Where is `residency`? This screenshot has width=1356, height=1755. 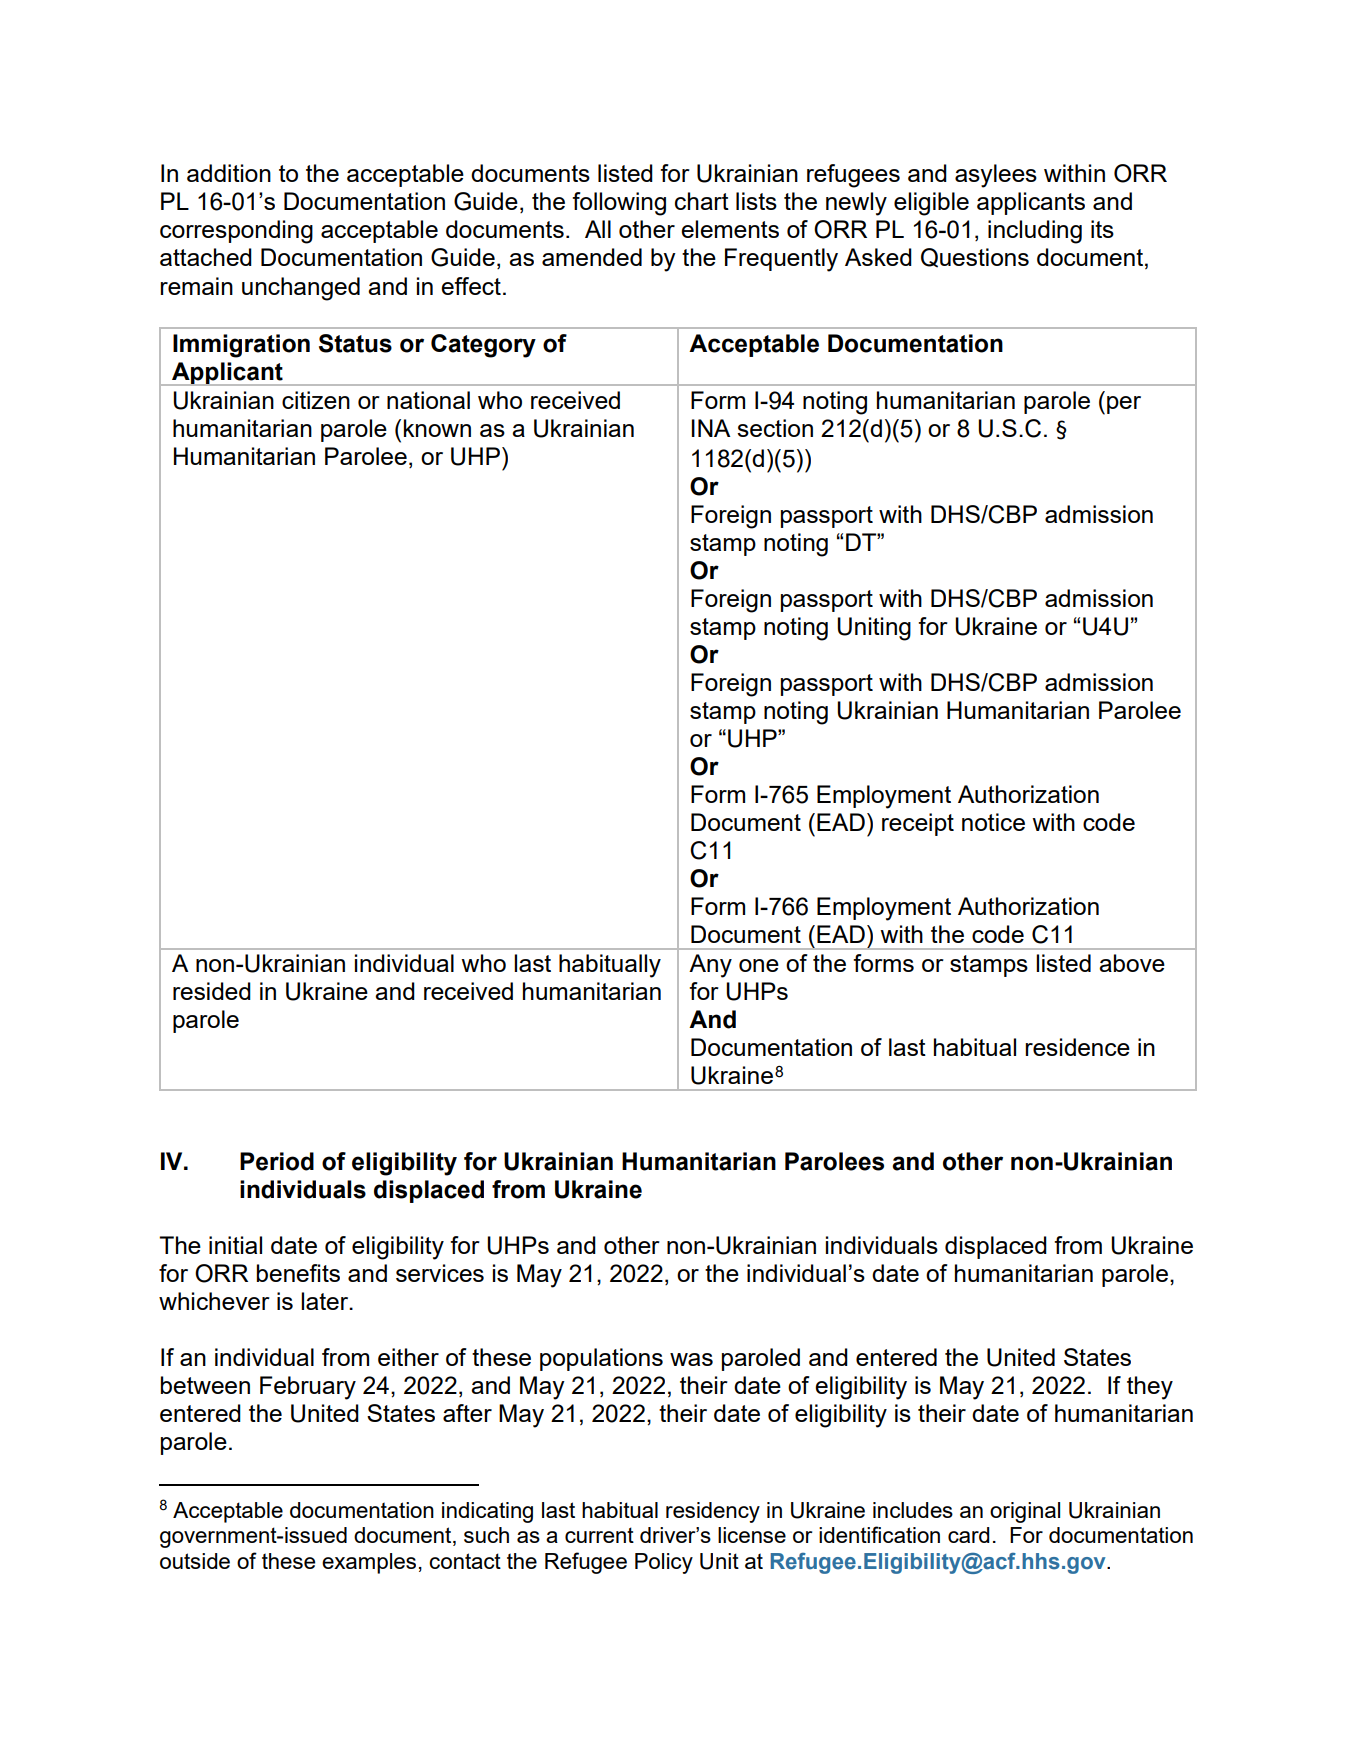
residency is located at coordinates (713, 1512).
